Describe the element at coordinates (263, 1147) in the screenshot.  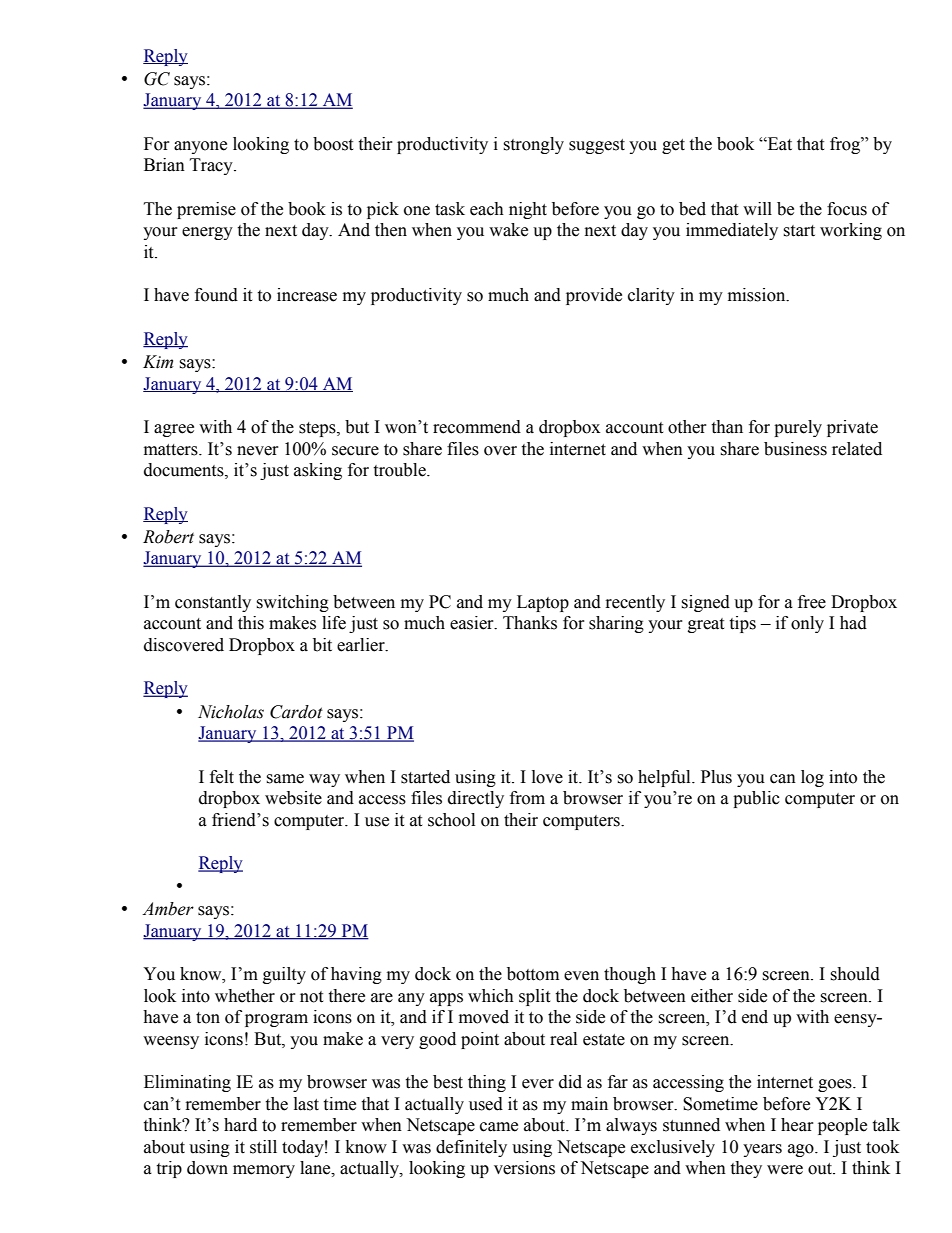
I see `still` at that location.
